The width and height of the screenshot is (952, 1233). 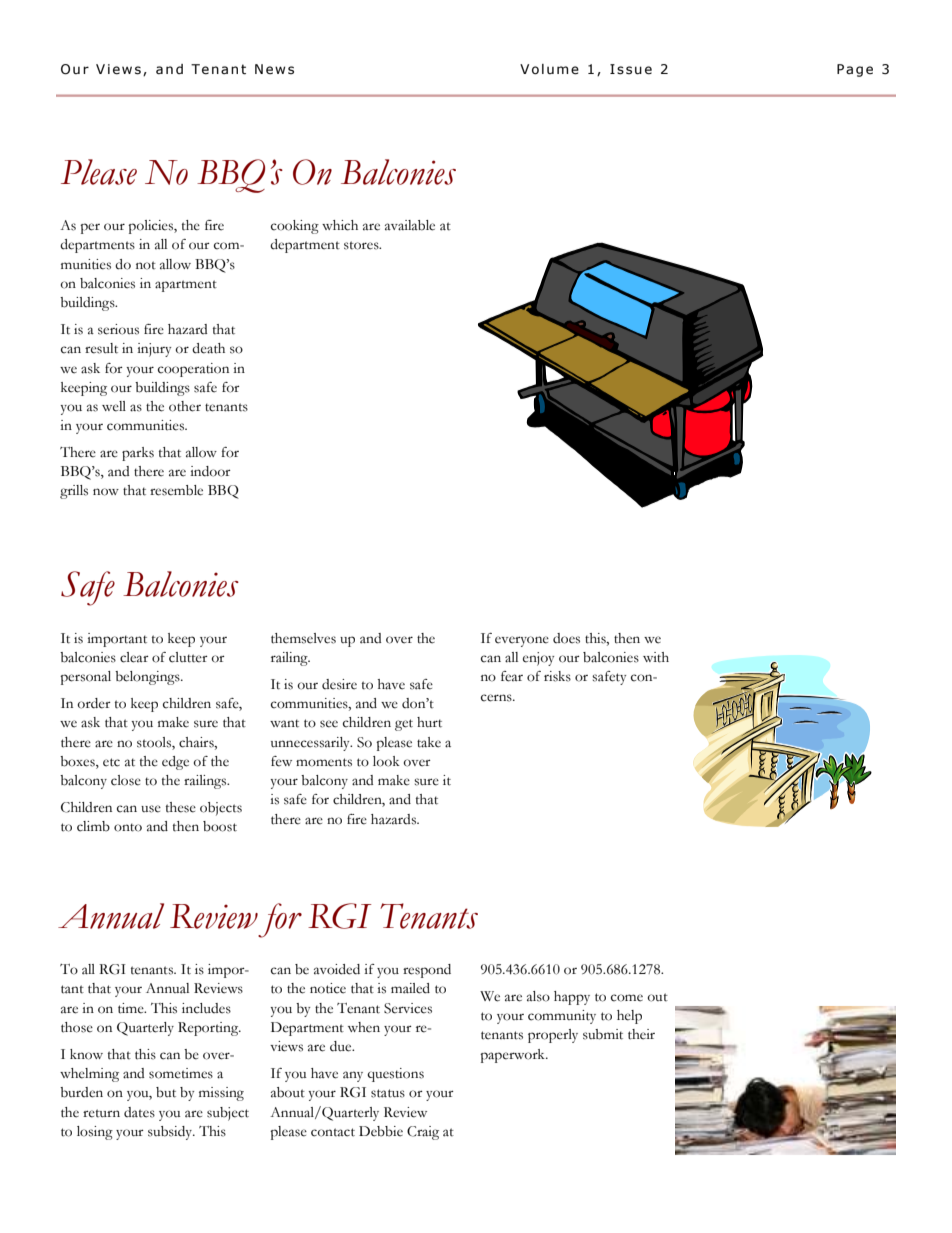 I want to click on does, so click(x=566, y=638).
